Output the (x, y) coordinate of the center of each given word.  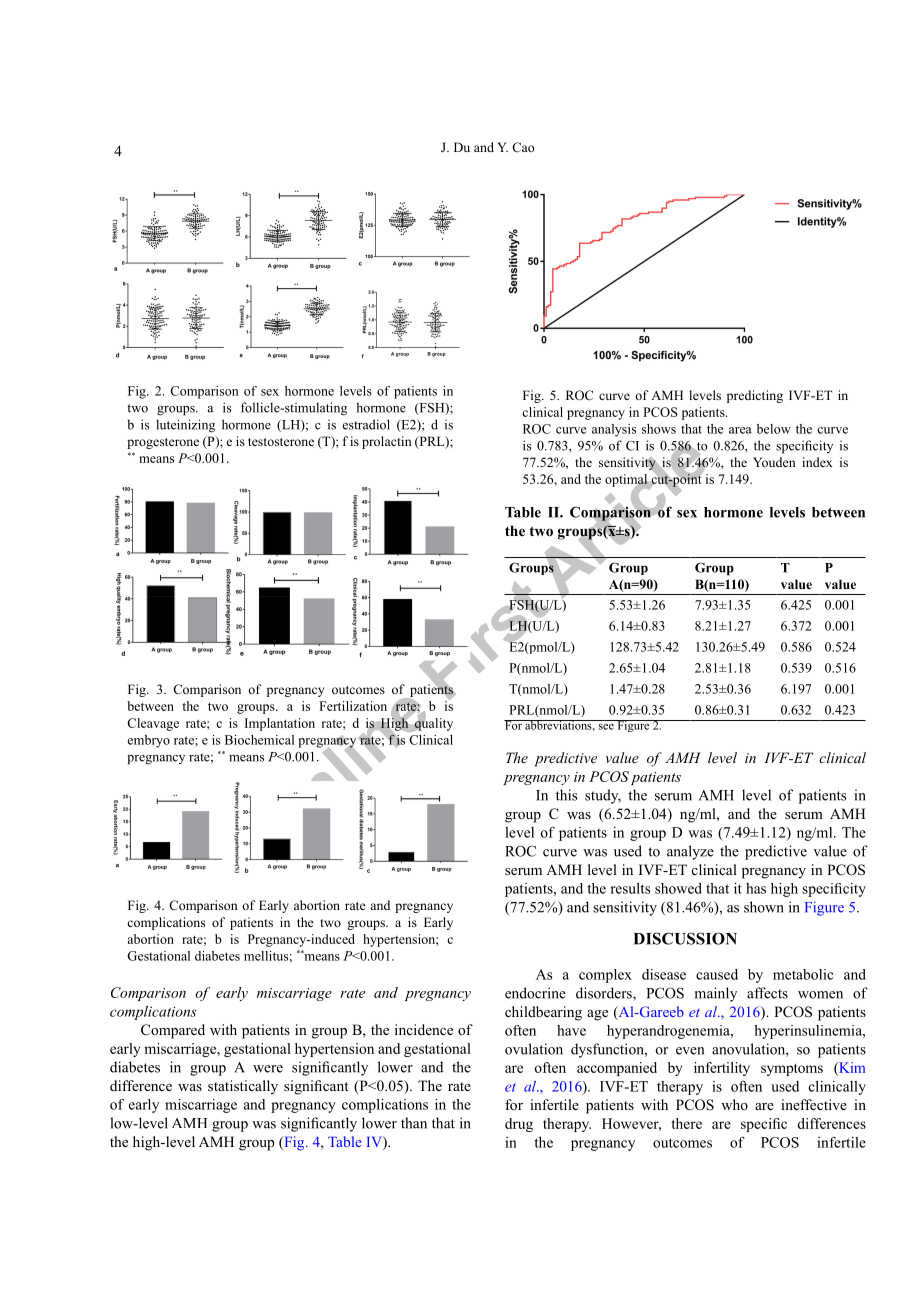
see (606, 727)
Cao (523, 147)
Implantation (280, 724)
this (567, 795)
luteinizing (185, 426)
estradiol (366, 424)
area (740, 430)
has (756, 888)
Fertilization (353, 706)
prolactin (387, 442)
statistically (243, 1087)
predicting (755, 396)
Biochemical (259, 740)
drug (519, 1125)
